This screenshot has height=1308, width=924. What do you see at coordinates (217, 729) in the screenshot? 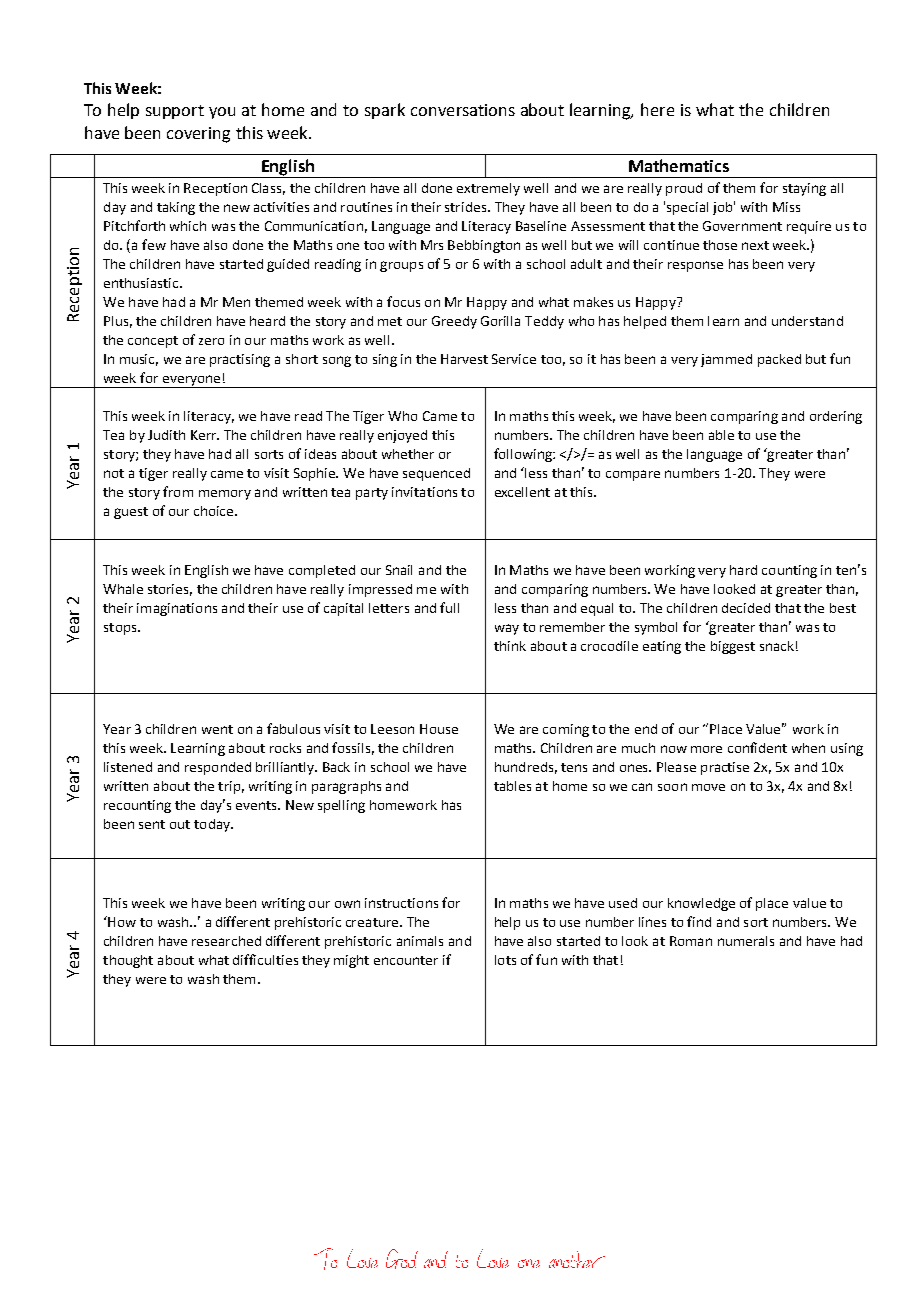
I see `went` at bounding box center [217, 729].
